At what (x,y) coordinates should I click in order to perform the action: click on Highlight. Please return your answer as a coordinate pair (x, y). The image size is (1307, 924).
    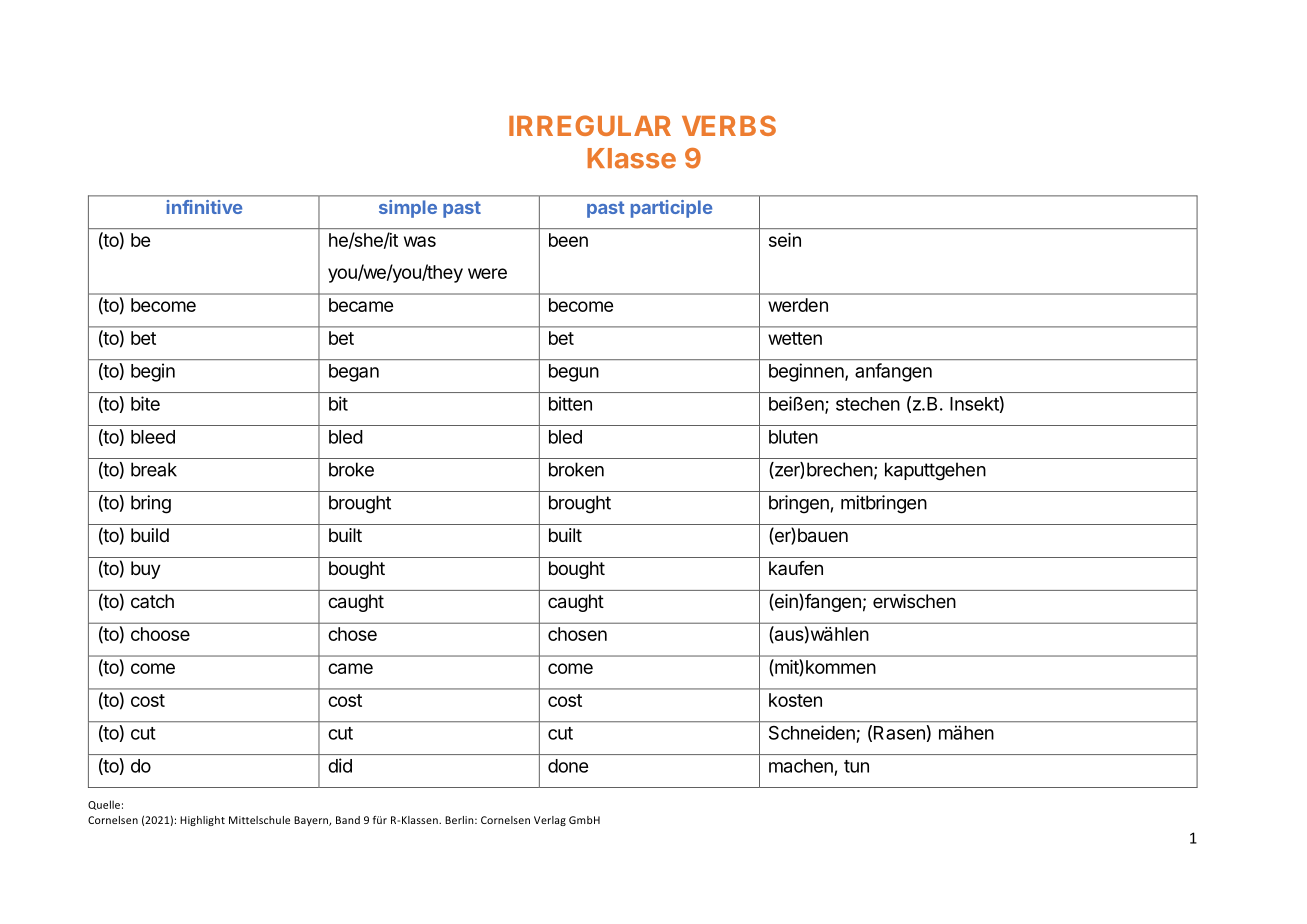
    Looking at the image, I should click on (202, 821).
